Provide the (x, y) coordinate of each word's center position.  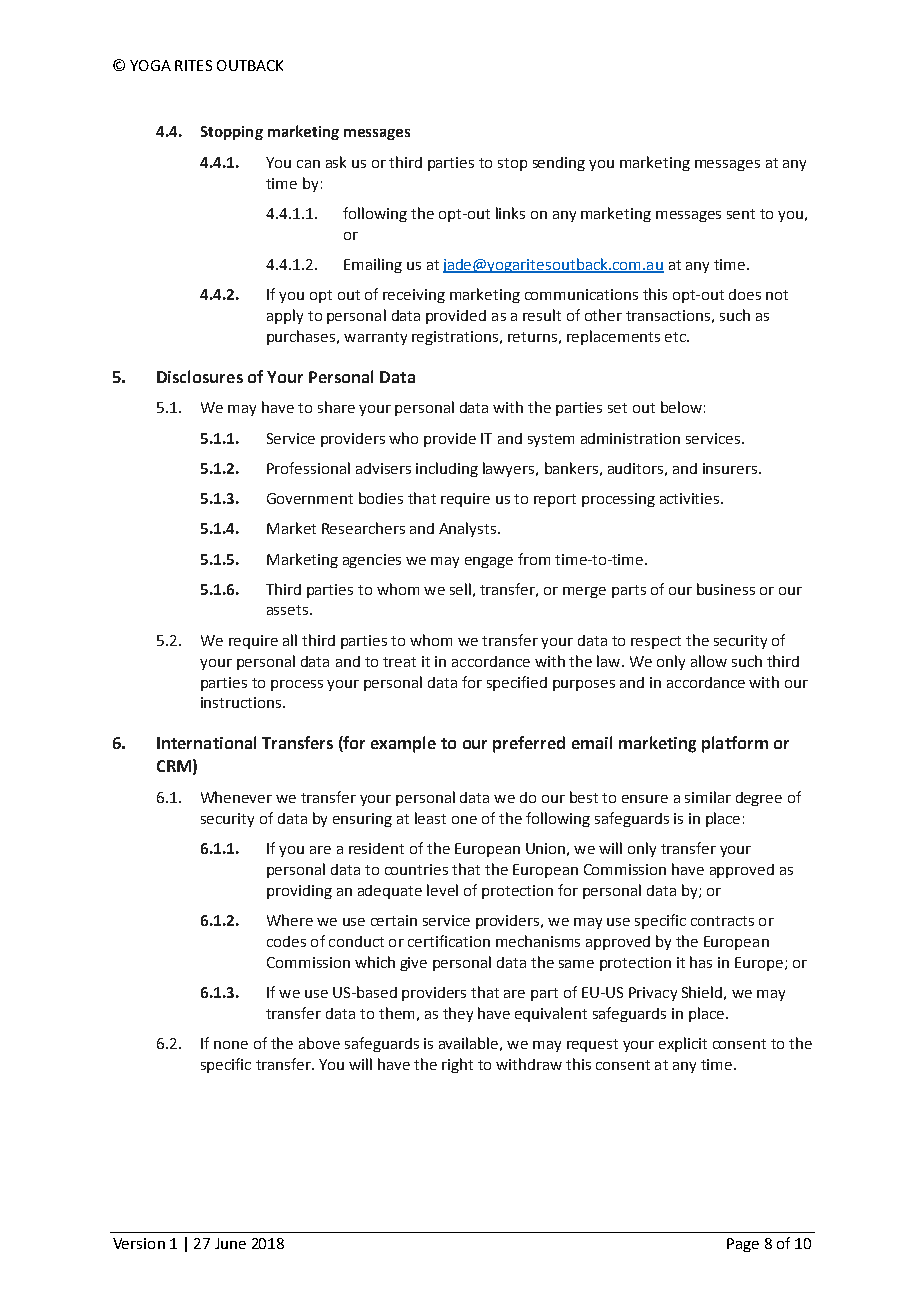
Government (310, 498)
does (745, 294)
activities (691, 498)
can (308, 164)
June (230, 1243)
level (442, 890)
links (510, 213)
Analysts (469, 529)
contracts (722, 921)
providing (299, 892)
